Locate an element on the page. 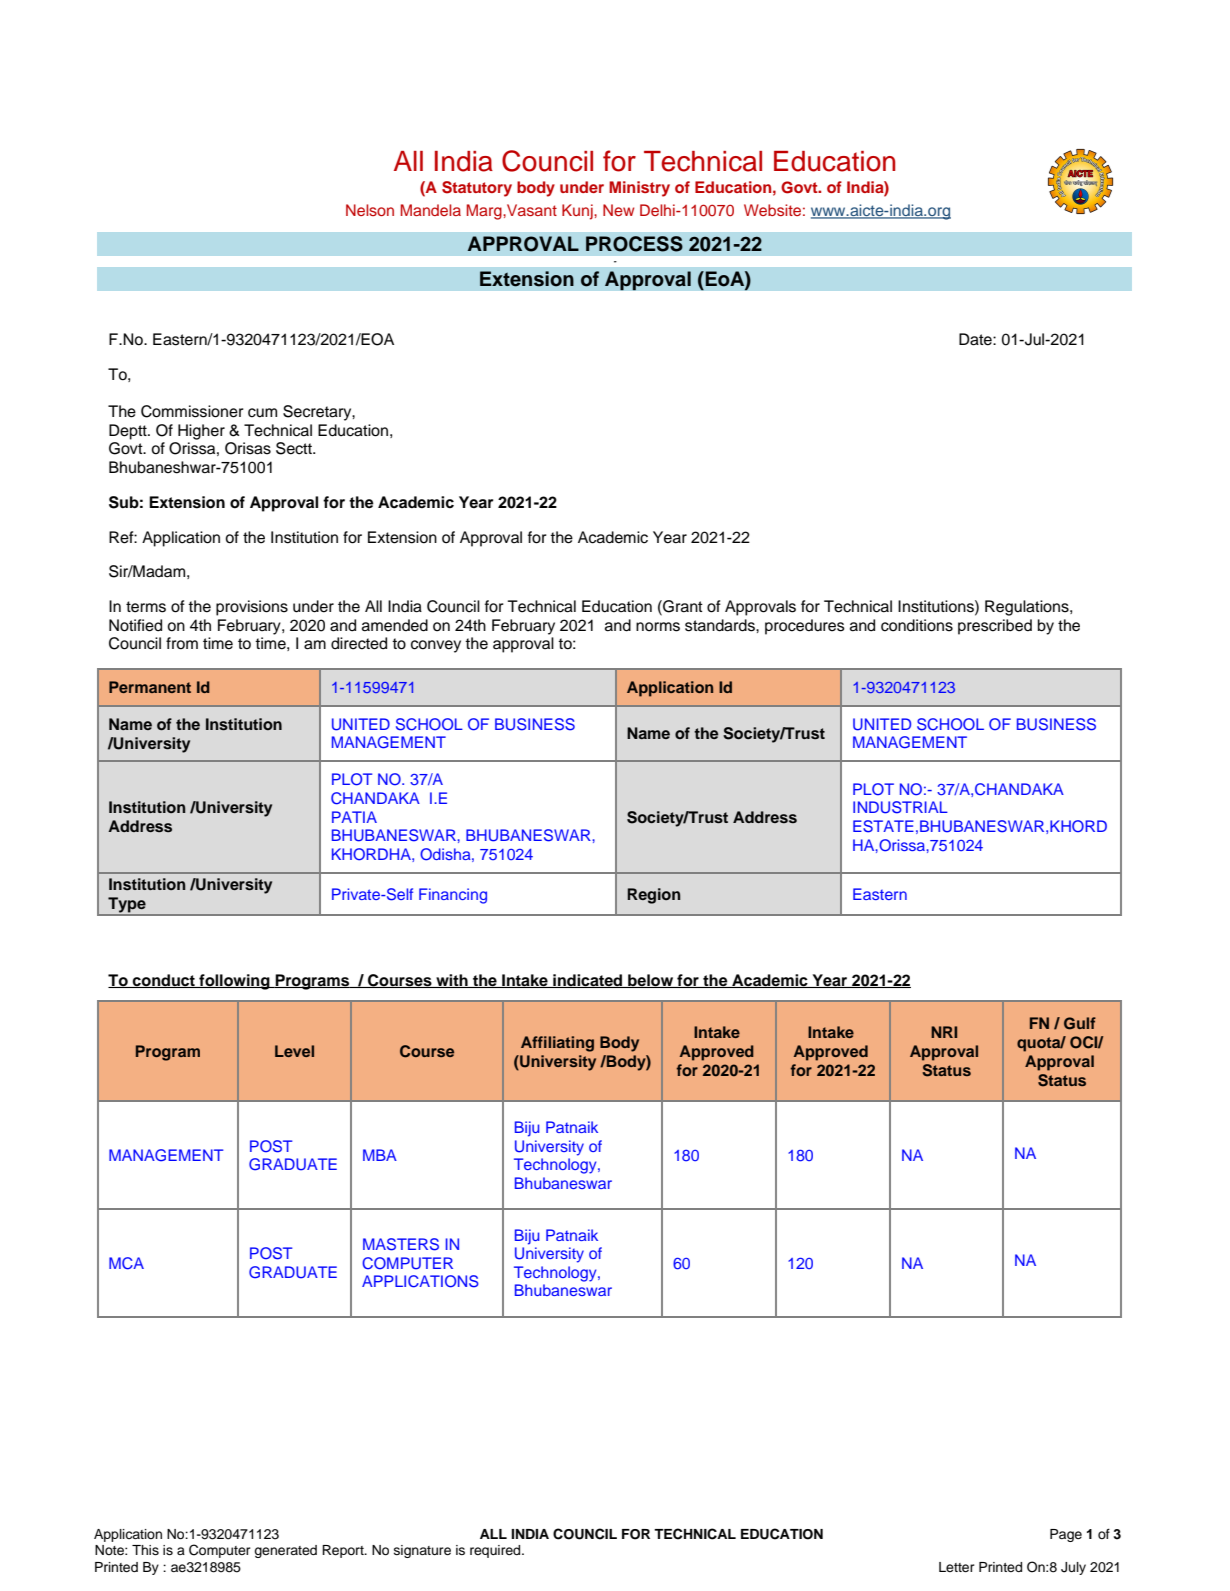 Image resolution: width=1230 pixels, height=1591 pixels. New is located at coordinates (618, 210).
